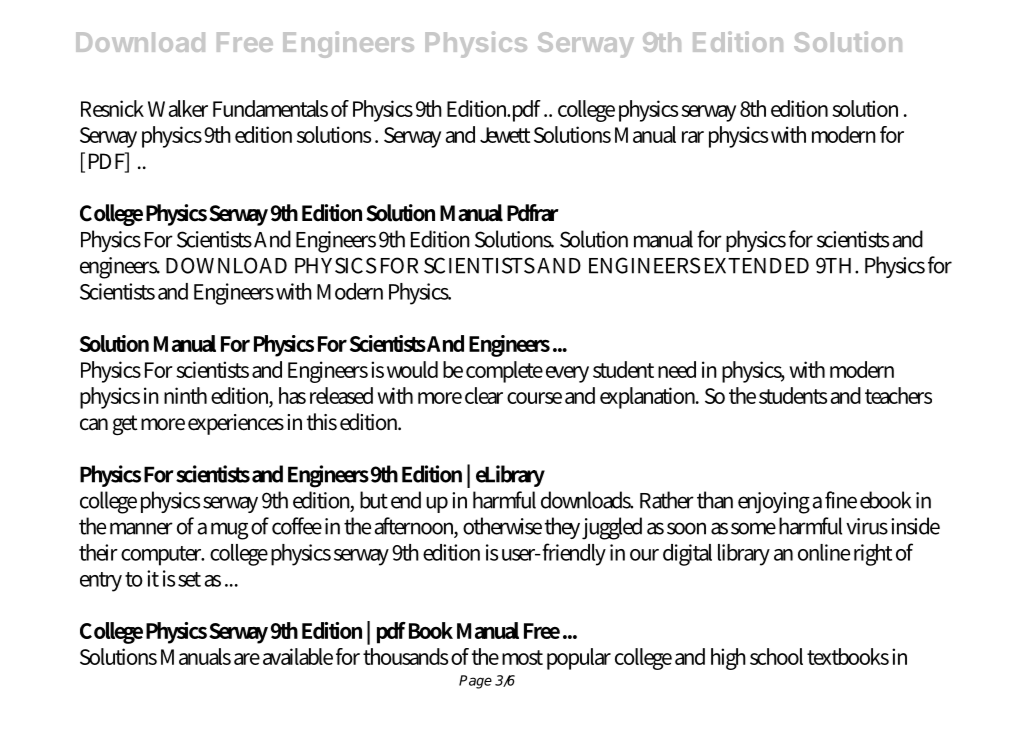  Describe the element at coordinates (178, 108) in the screenshot. I see `Walker` at that location.
